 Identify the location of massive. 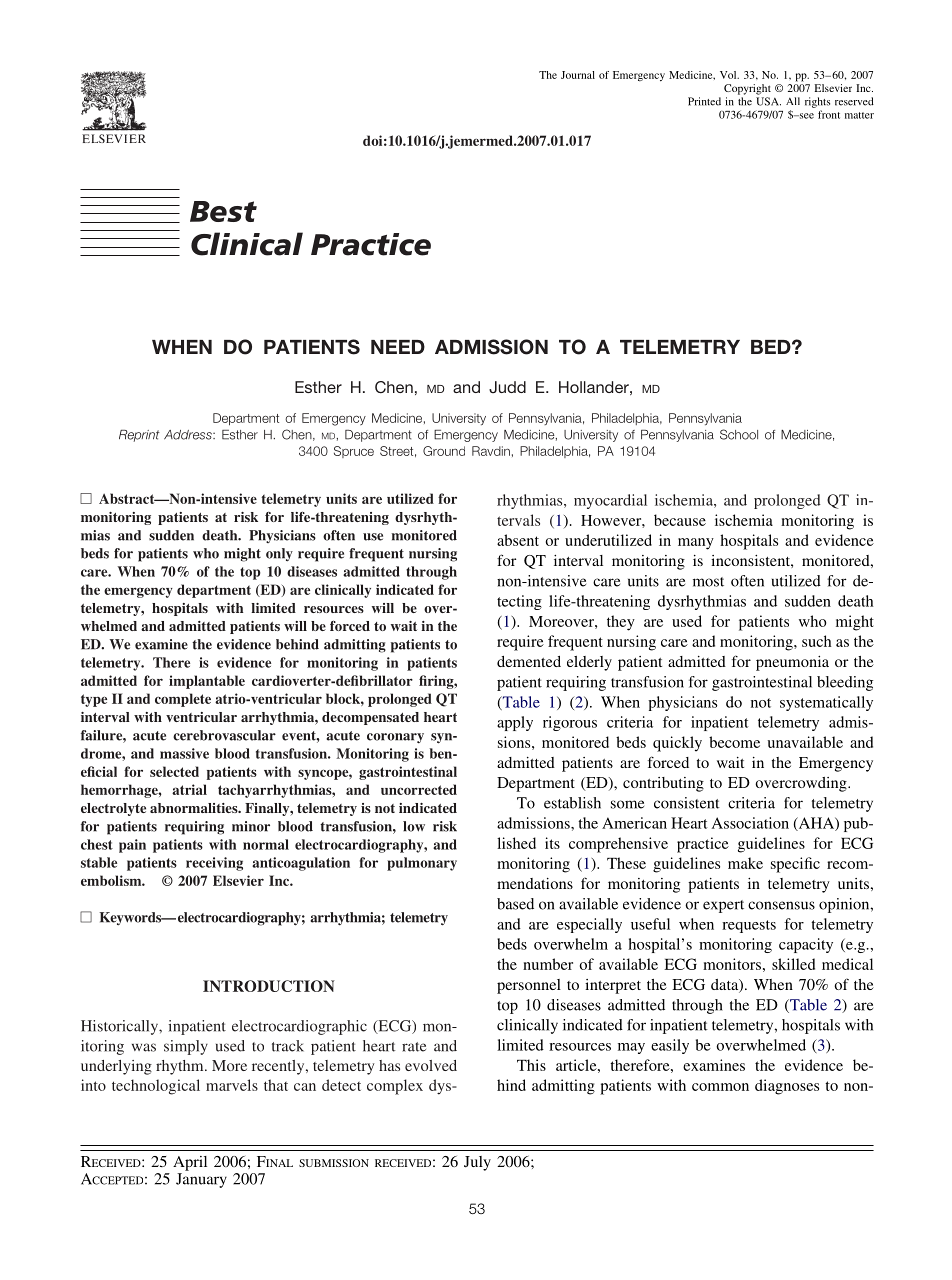
(184, 753).
